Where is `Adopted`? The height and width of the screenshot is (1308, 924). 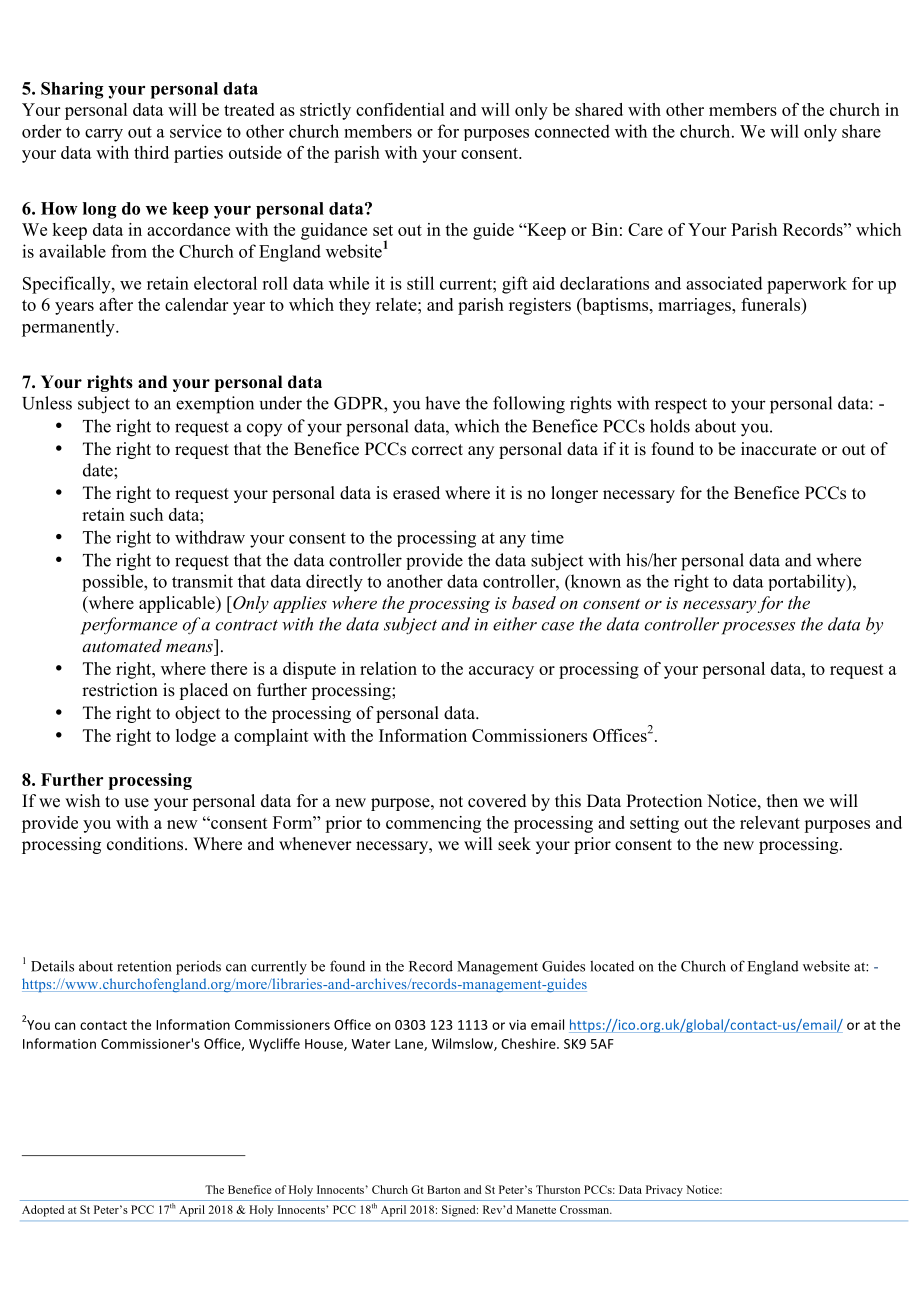 Adopted is located at coordinates (43, 1211).
